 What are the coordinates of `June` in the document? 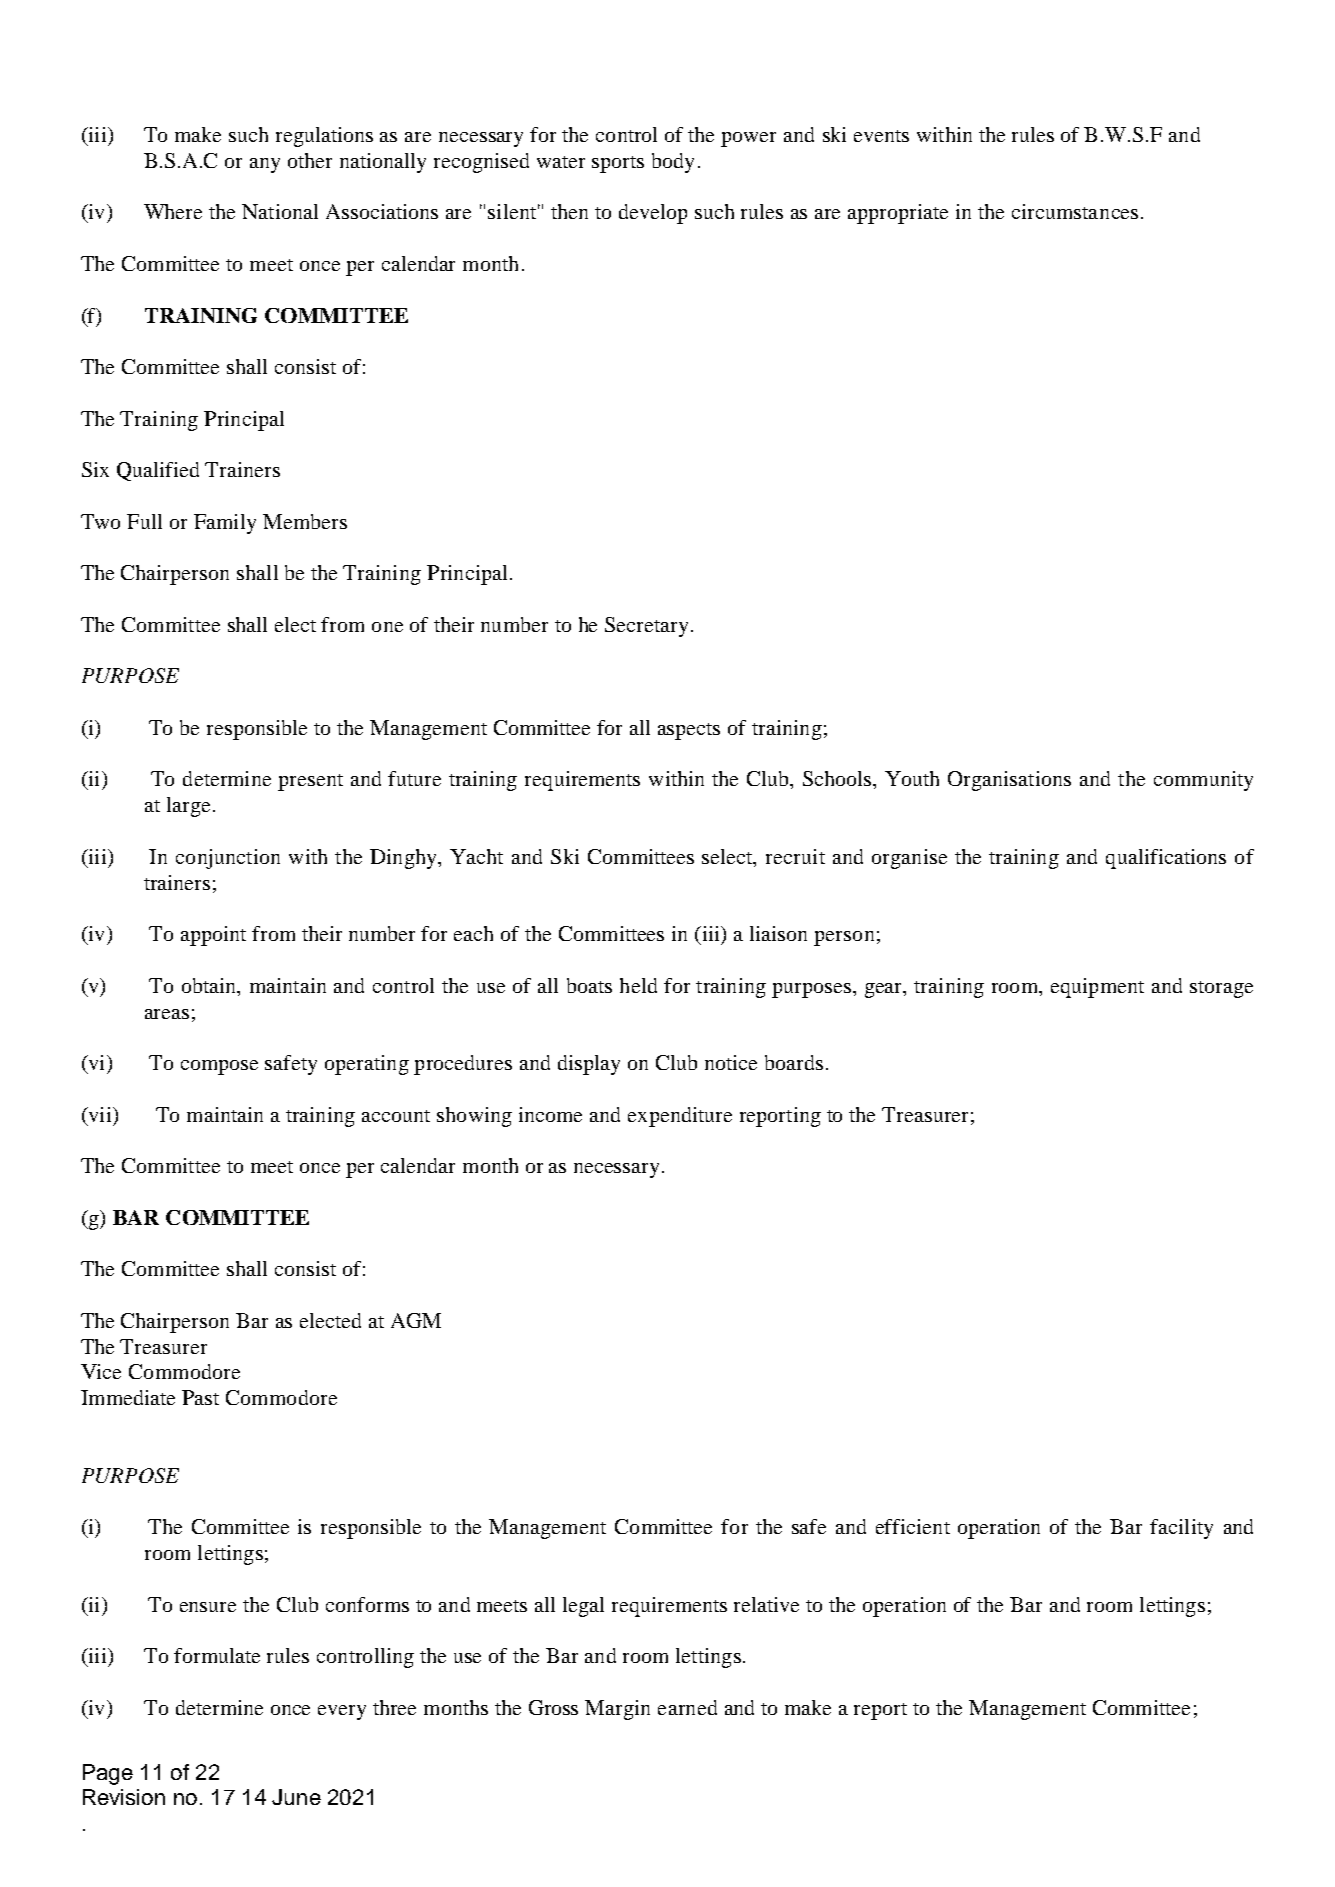 It's located at (296, 1797).
